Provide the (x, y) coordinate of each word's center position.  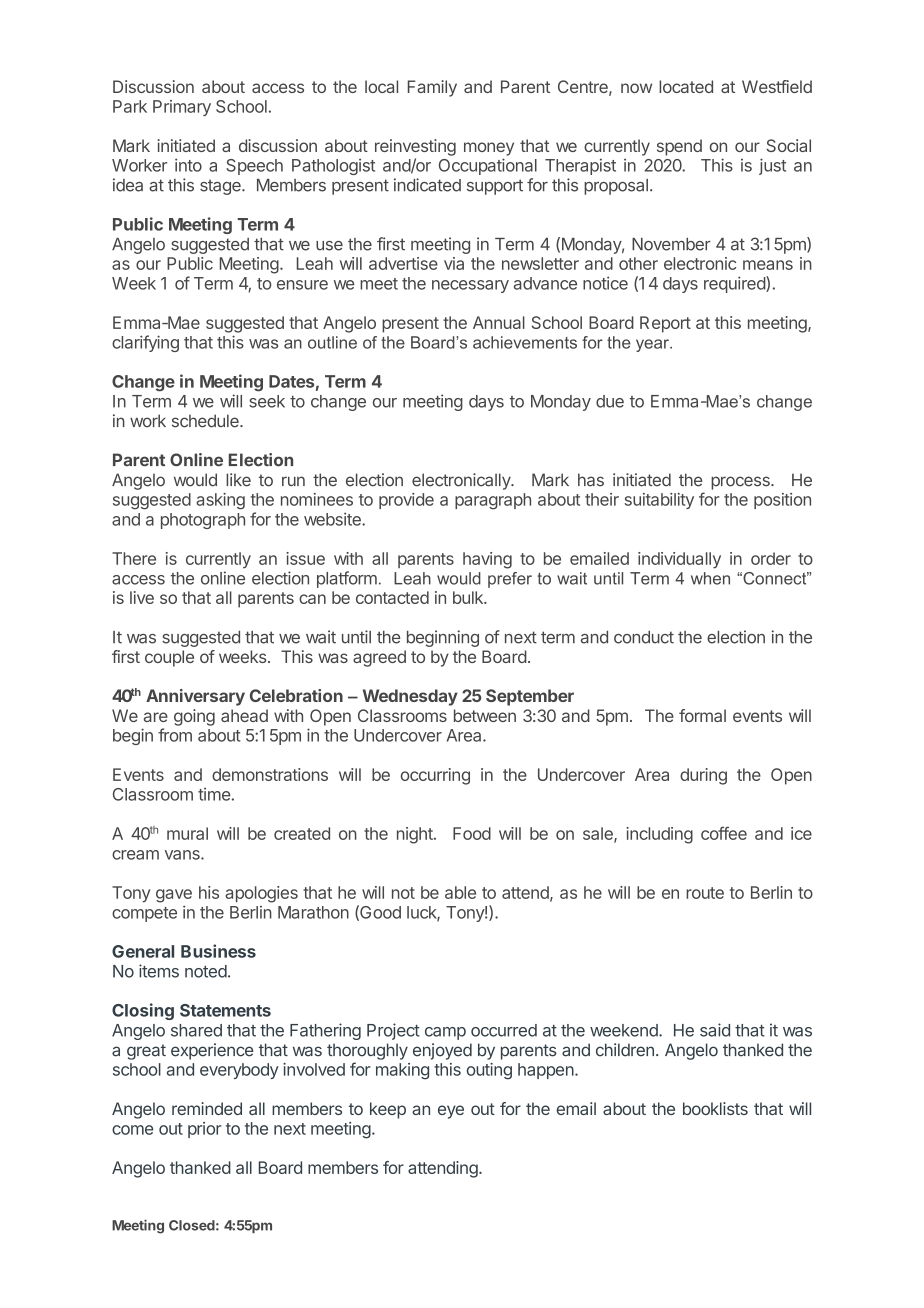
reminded (207, 1108)
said (715, 1030)
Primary (182, 108)
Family (432, 88)
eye (451, 1112)
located (686, 86)
